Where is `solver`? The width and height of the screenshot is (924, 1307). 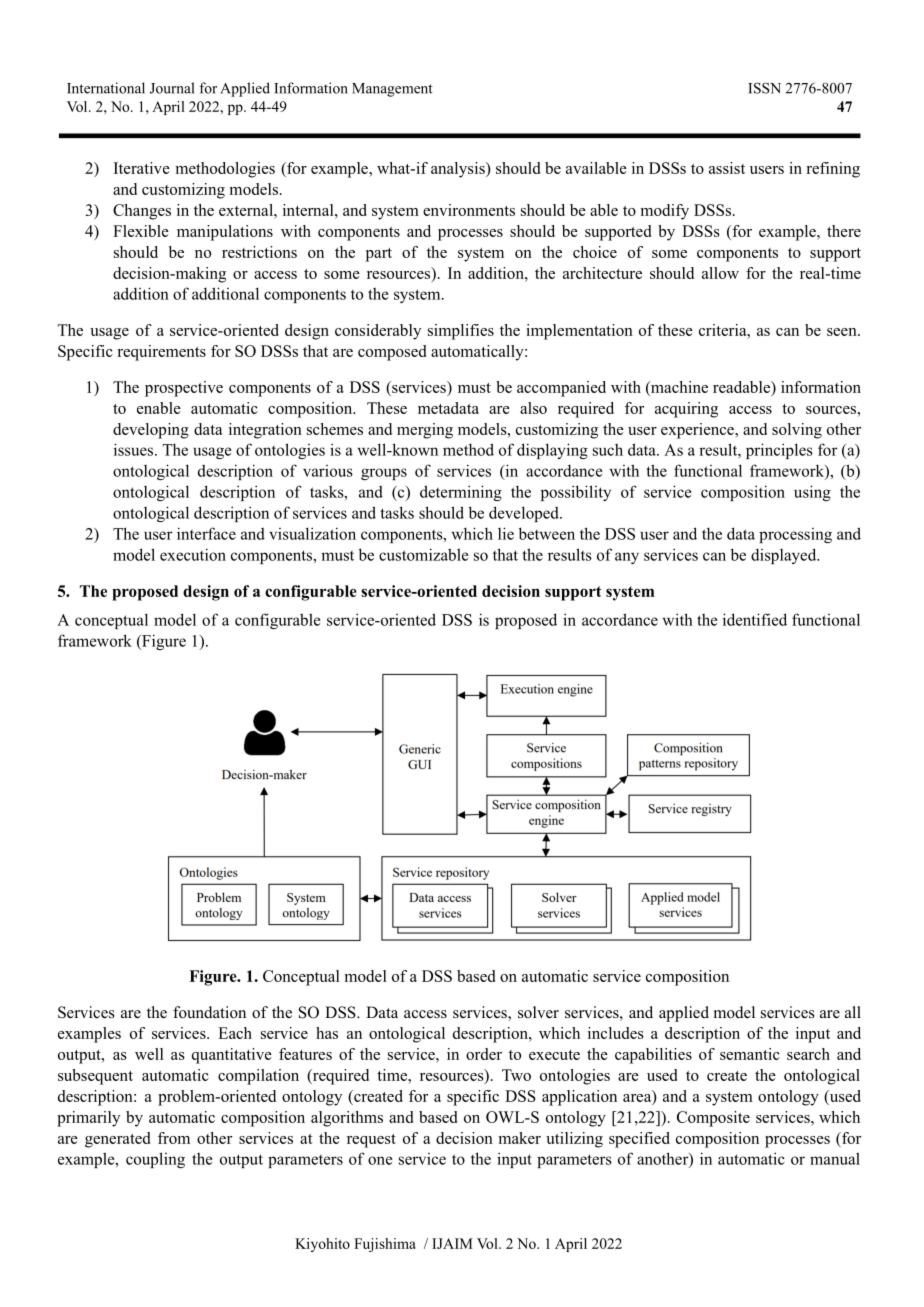
solver is located at coordinates (538, 1012).
